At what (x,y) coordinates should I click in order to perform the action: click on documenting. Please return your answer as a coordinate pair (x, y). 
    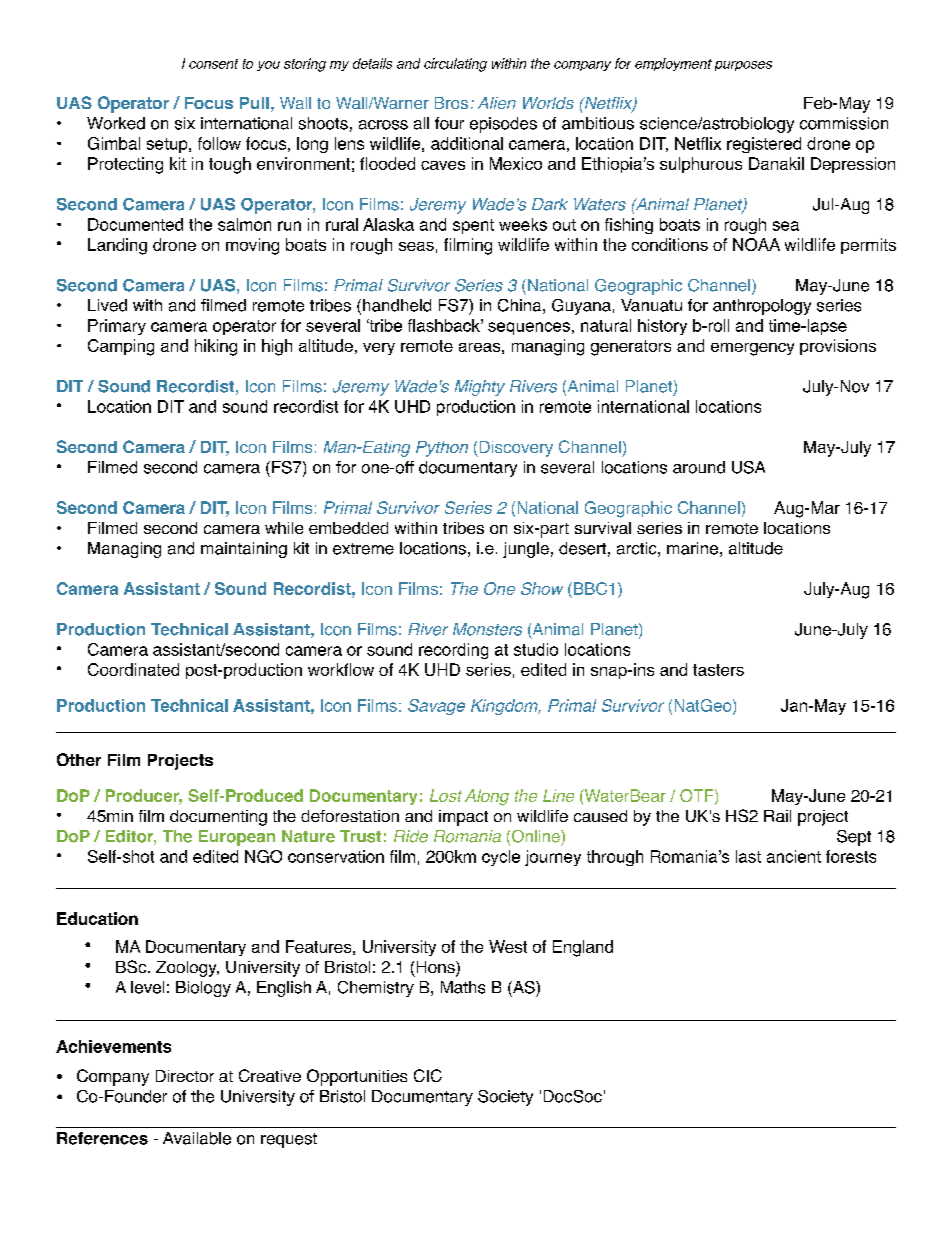
    Looking at the image, I should click on (218, 818).
